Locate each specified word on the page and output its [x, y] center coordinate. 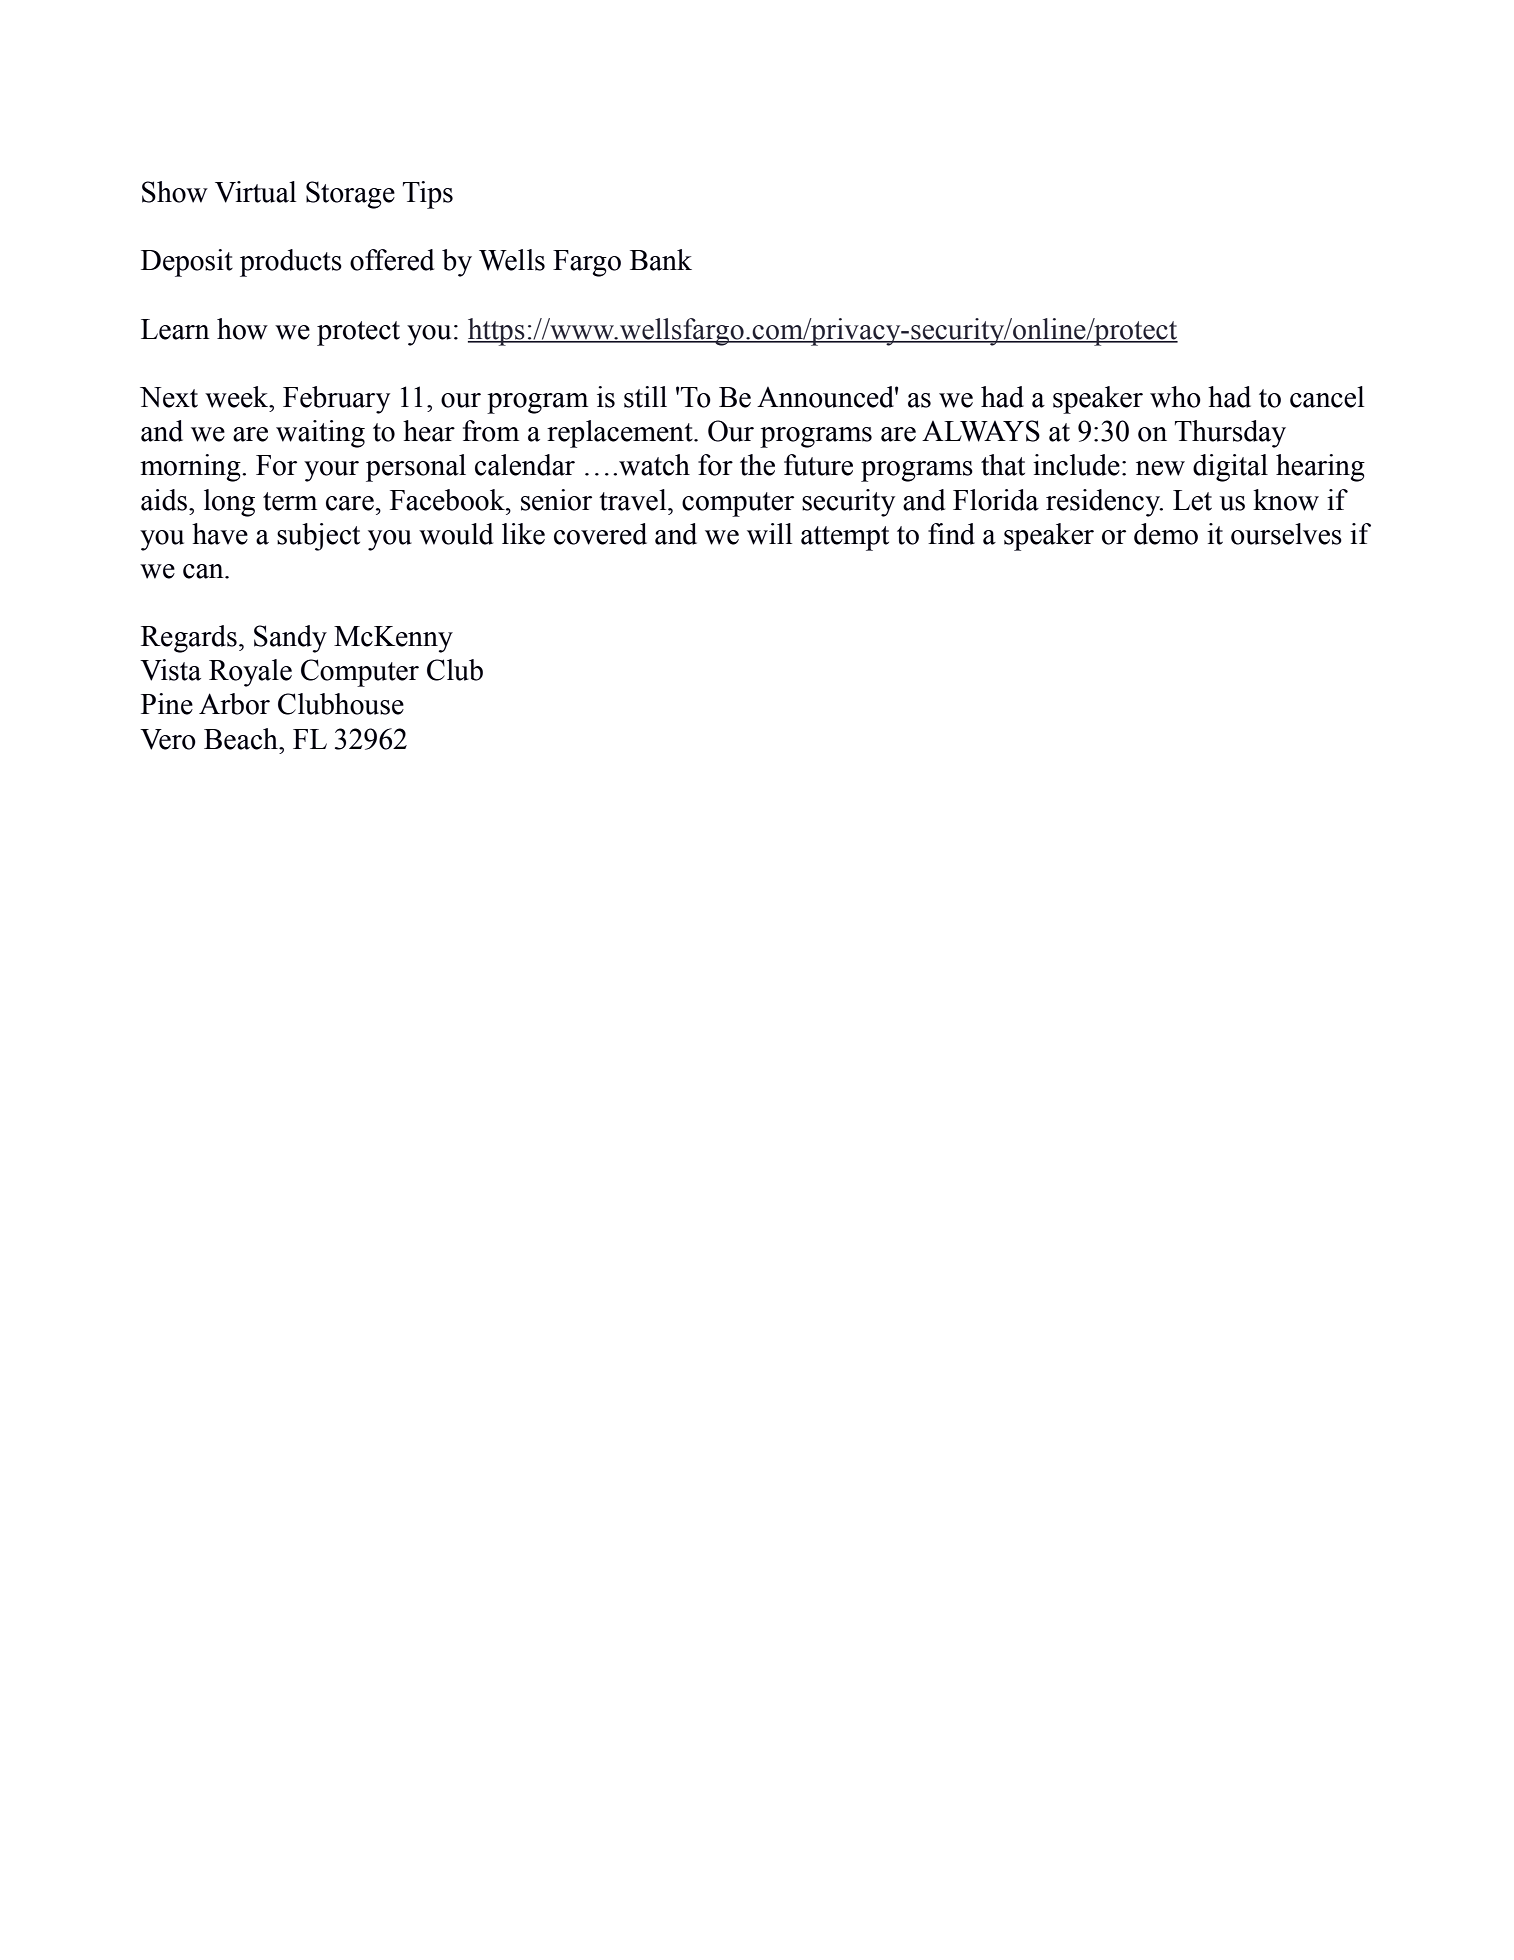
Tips [428, 195]
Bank [661, 260]
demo [1166, 534]
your [331, 471]
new [1160, 468]
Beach [242, 739]
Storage [350, 195]
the [757, 465]
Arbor [234, 704]
